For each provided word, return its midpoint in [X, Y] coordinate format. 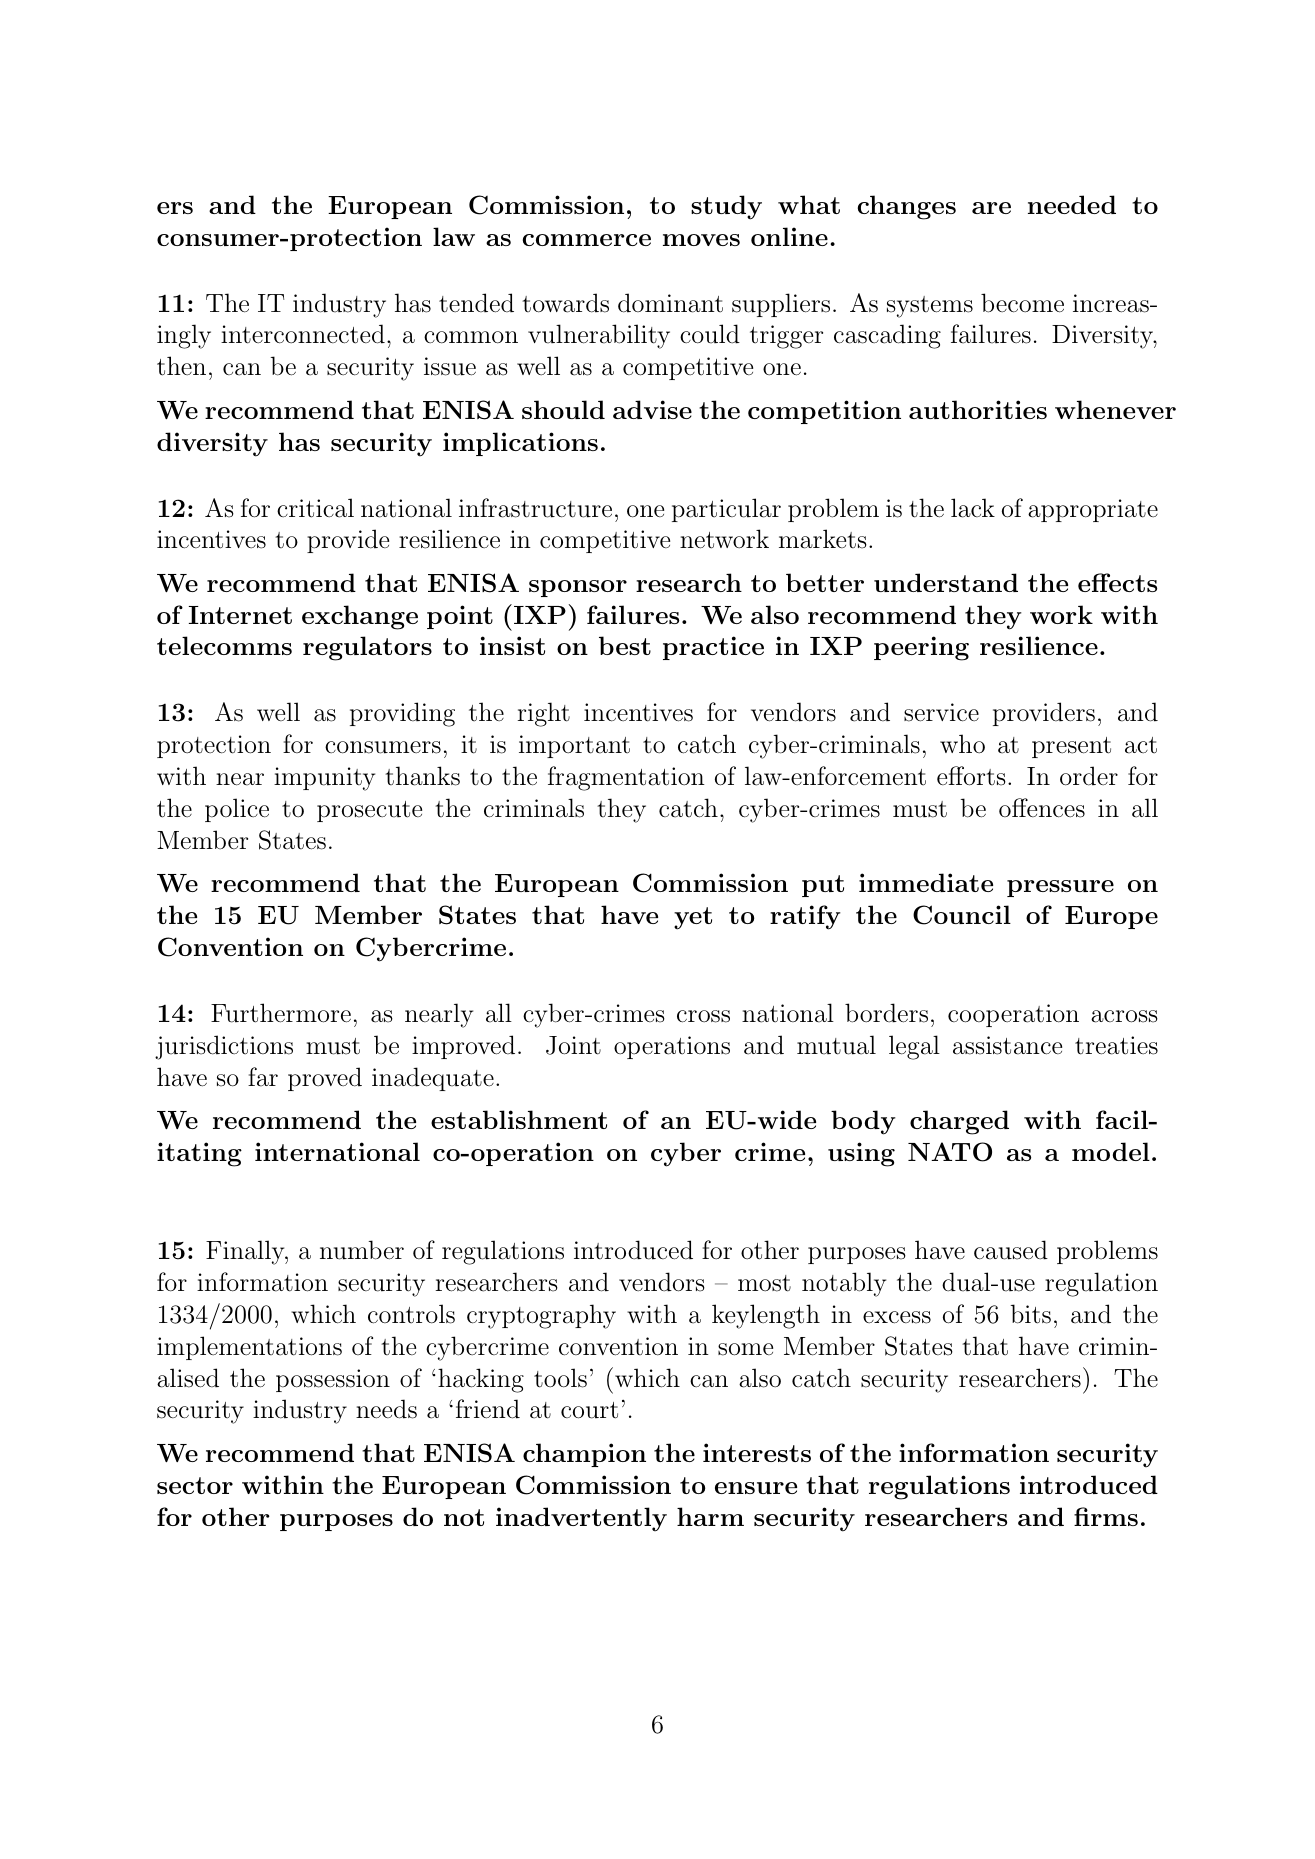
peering [921, 648]
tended [476, 303]
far [263, 1077]
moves [701, 240]
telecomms [224, 645]
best [625, 645]
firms [1106, 1516]
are [991, 208]
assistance [1007, 1045]
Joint [573, 1045]
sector [195, 1485]
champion [584, 1455]
